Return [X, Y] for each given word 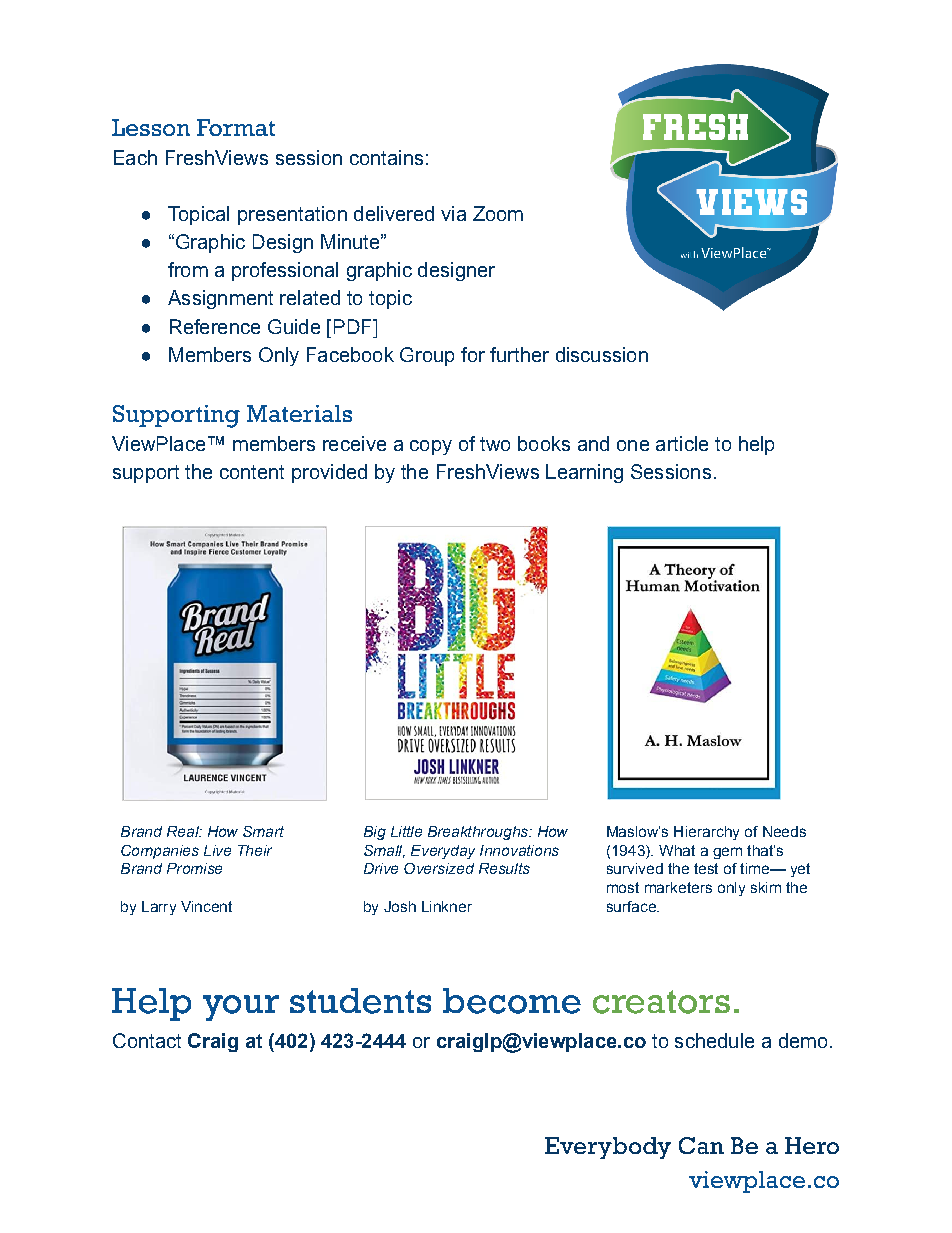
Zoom [498, 213]
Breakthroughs [479, 833]
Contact [147, 1040]
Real [184, 831]
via [453, 213]
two [495, 444]
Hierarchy [706, 833]
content [252, 472]
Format [236, 127]
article [682, 443]
